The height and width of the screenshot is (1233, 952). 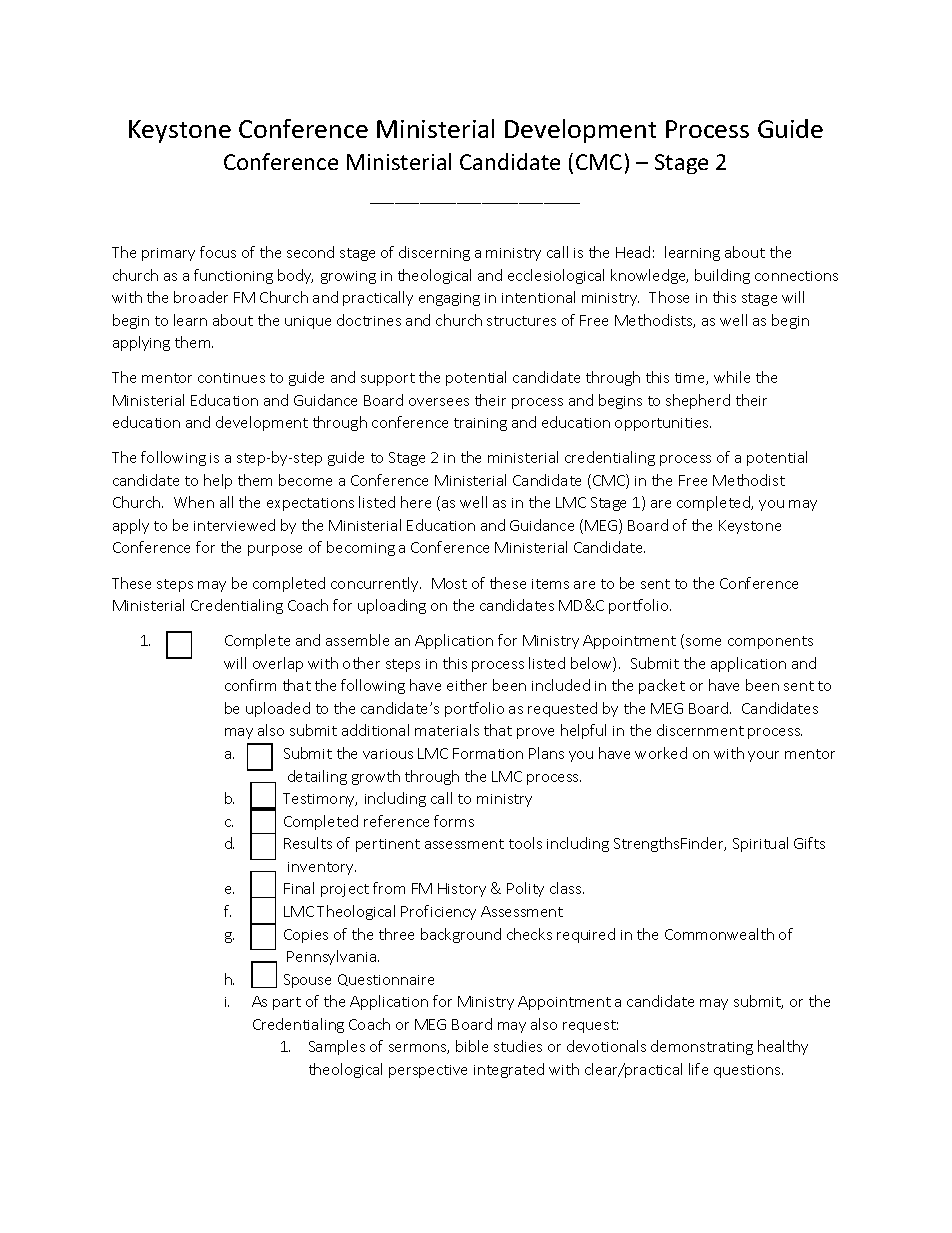 What do you see at coordinates (722, 276) in the screenshot?
I see `building` at bounding box center [722, 276].
